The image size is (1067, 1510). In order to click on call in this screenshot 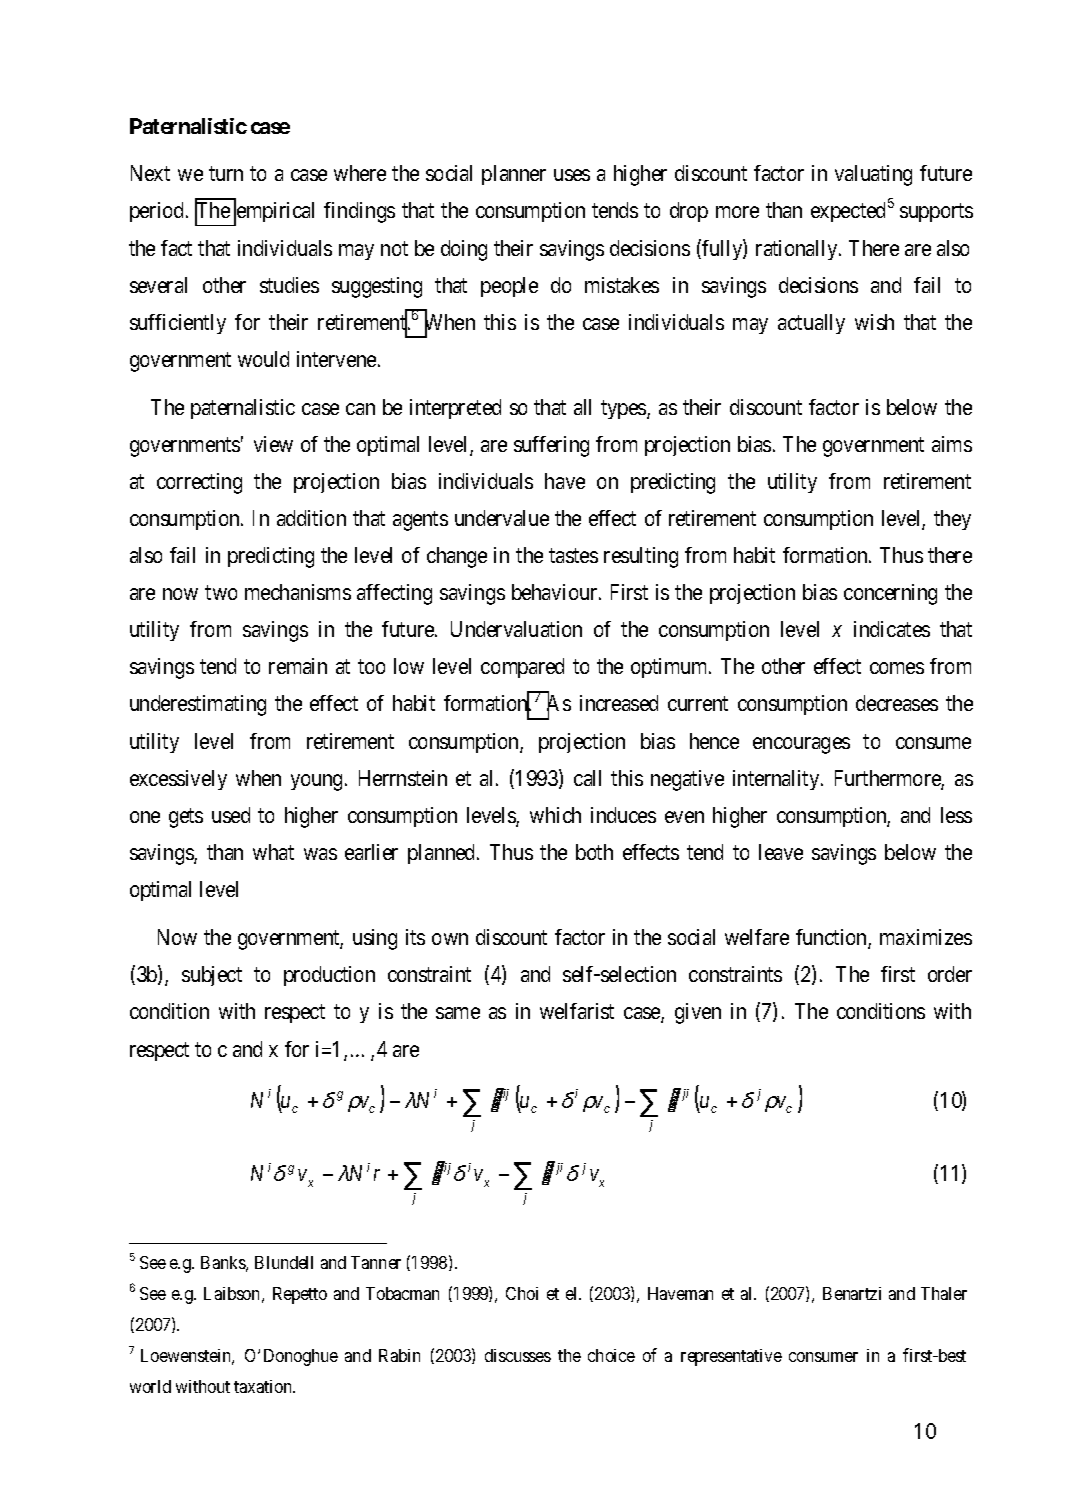, I will do `click(587, 778)`.
